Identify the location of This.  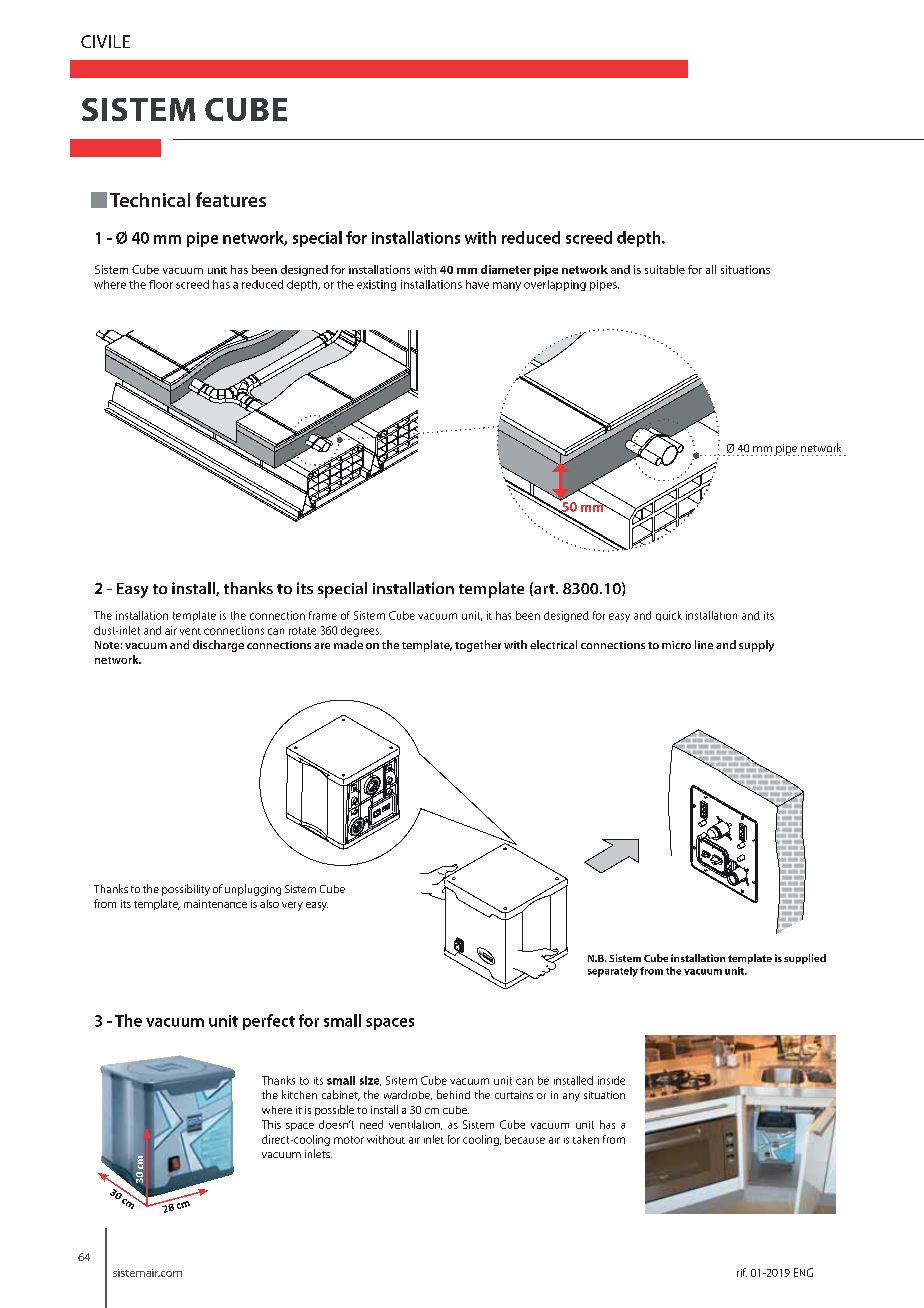
(271, 1124).
